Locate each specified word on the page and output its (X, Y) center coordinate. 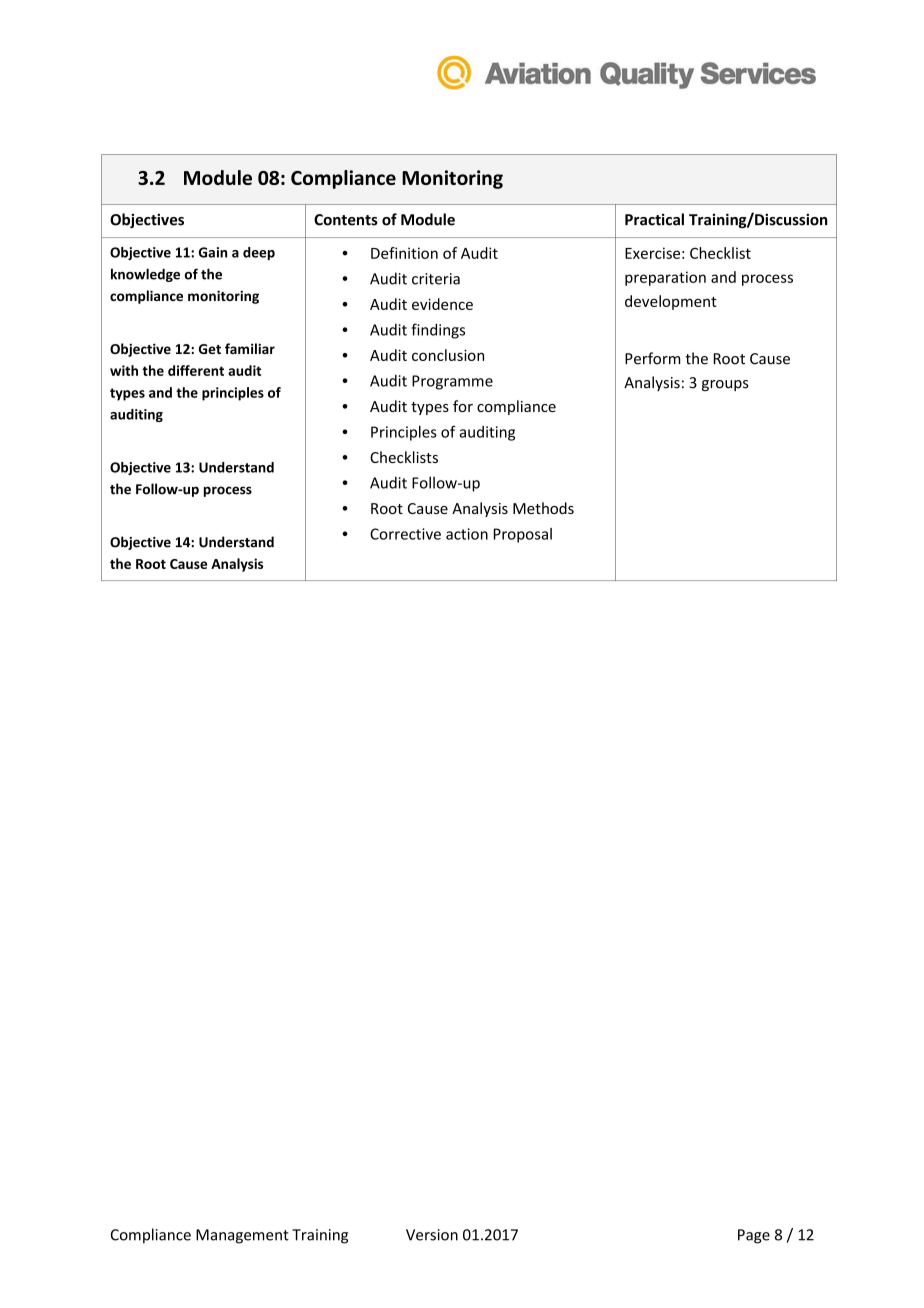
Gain (213, 252)
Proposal (523, 535)
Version (432, 1235)
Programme (452, 382)
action (467, 534)
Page (754, 1236)
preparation (665, 278)
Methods (543, 508)
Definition (404, 253)
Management (242, 1236)
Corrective (405, 534)
